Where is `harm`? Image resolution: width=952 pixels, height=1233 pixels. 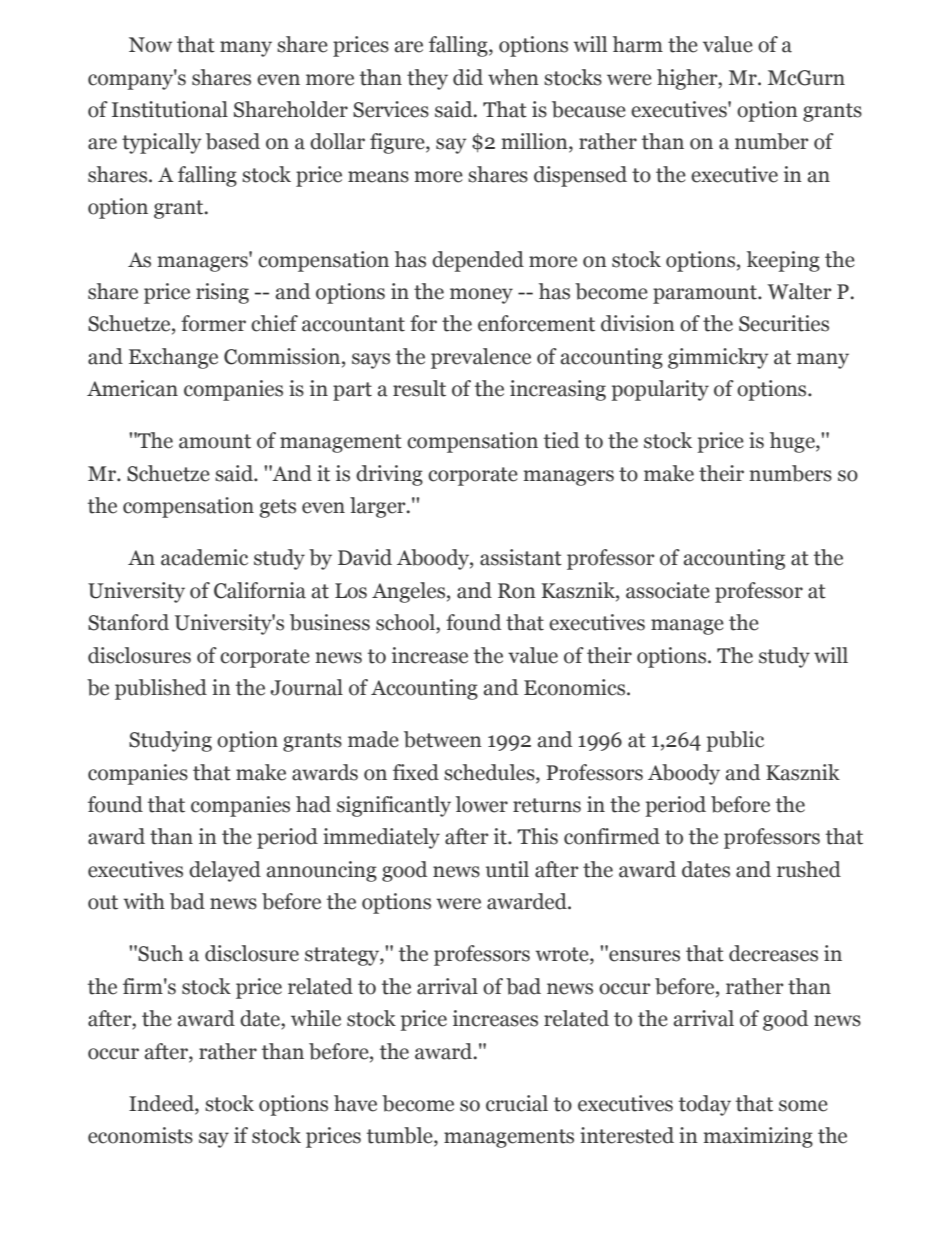
harm is located at coordinates (638, 44).
